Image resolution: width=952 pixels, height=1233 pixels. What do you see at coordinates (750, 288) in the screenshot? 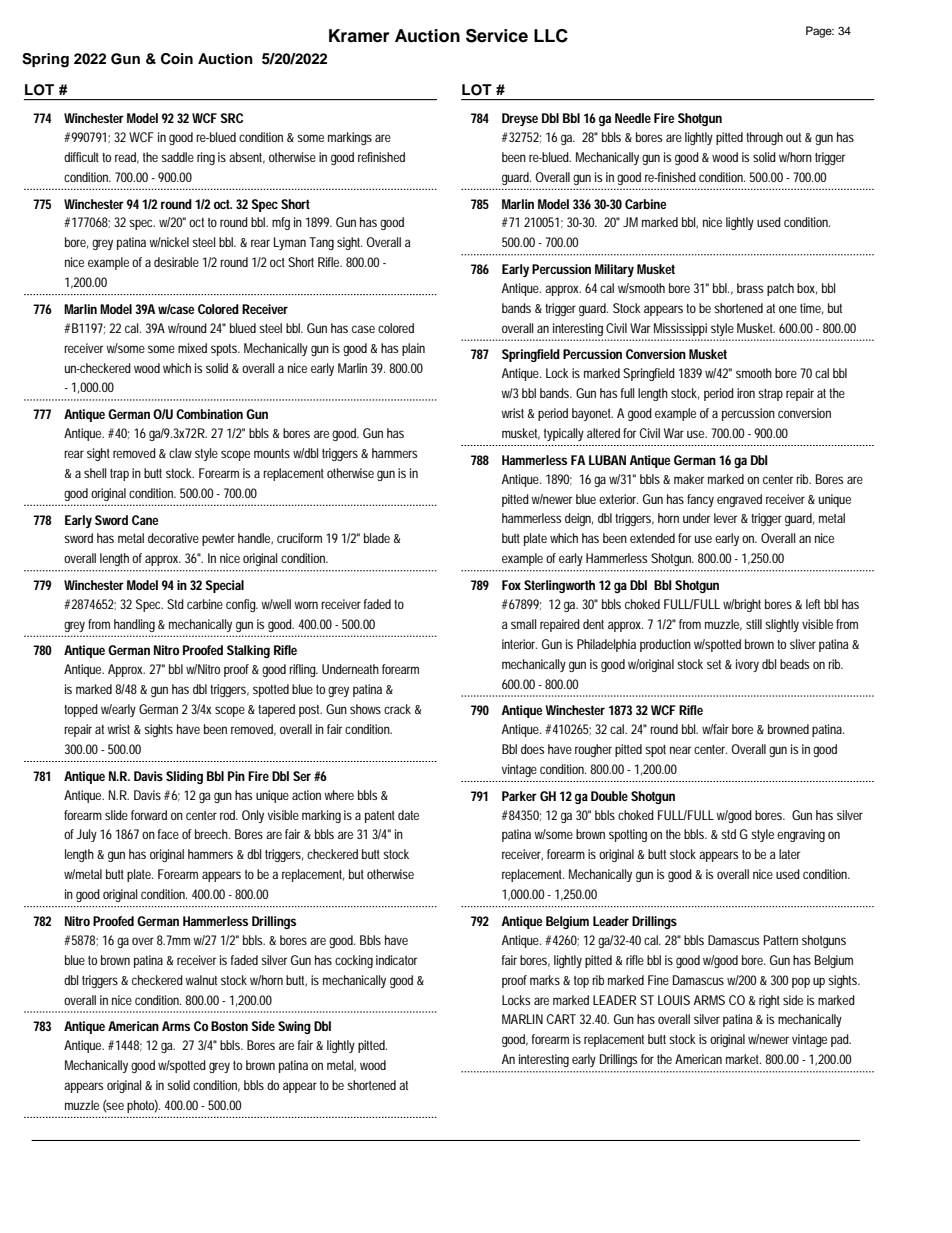
I see `brass` at bounding box center [750, 288].
